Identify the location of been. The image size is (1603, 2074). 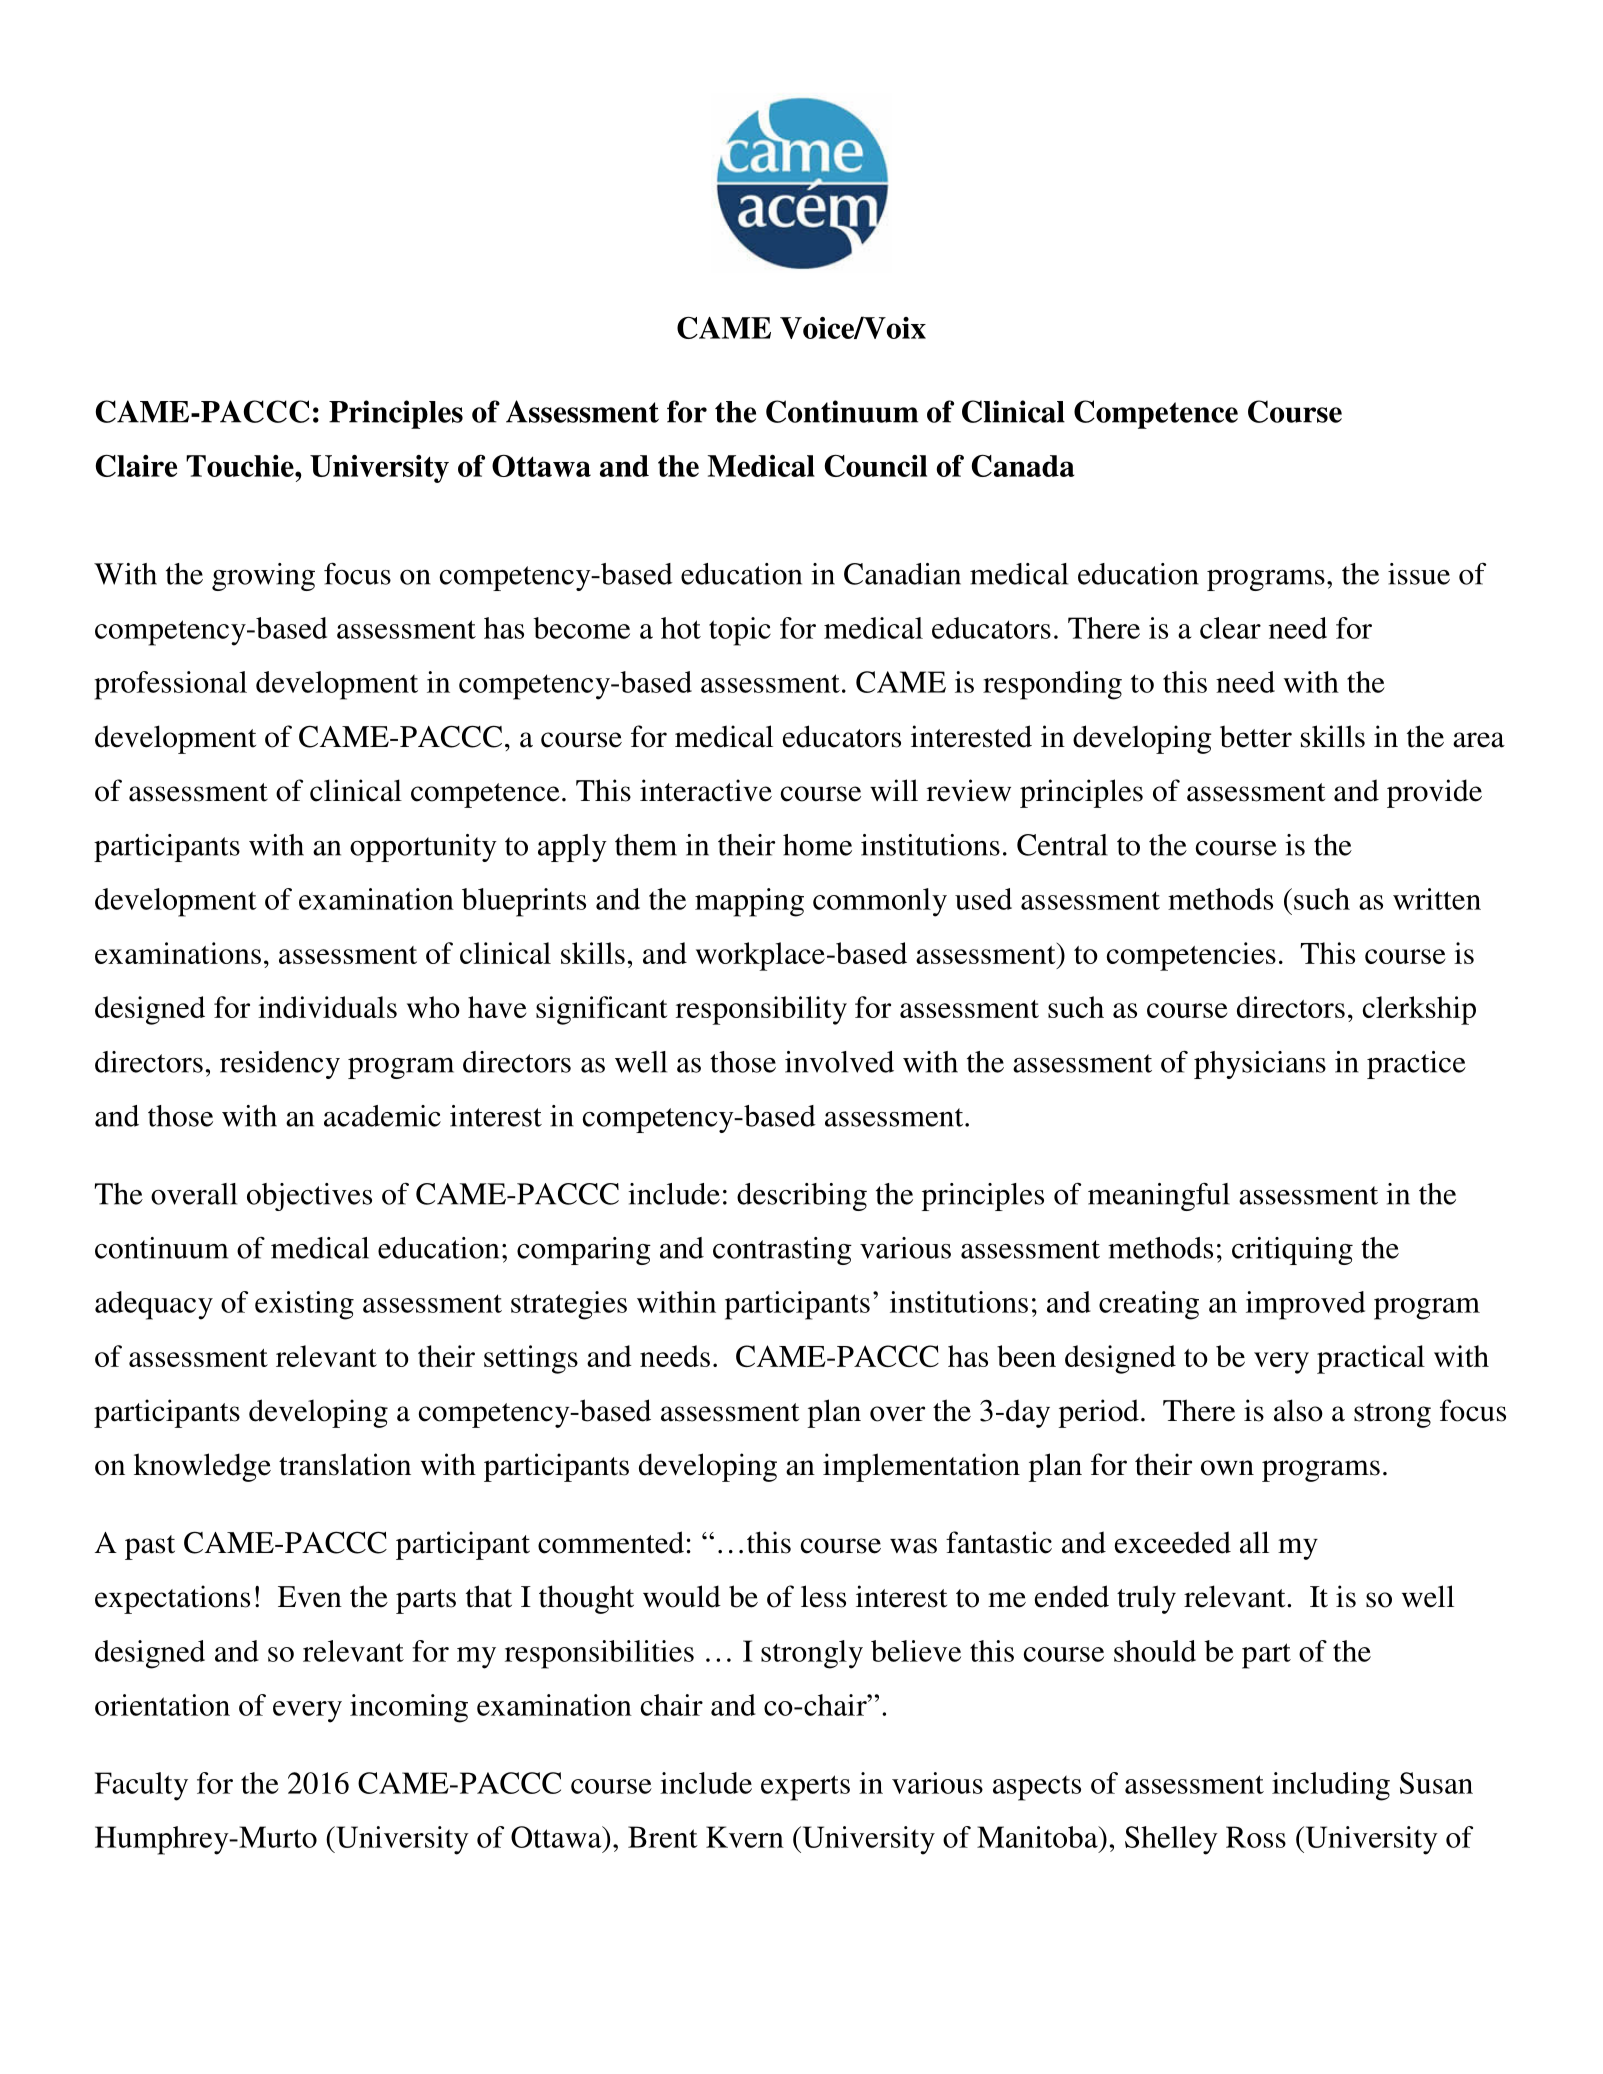
(1026, 1356).
